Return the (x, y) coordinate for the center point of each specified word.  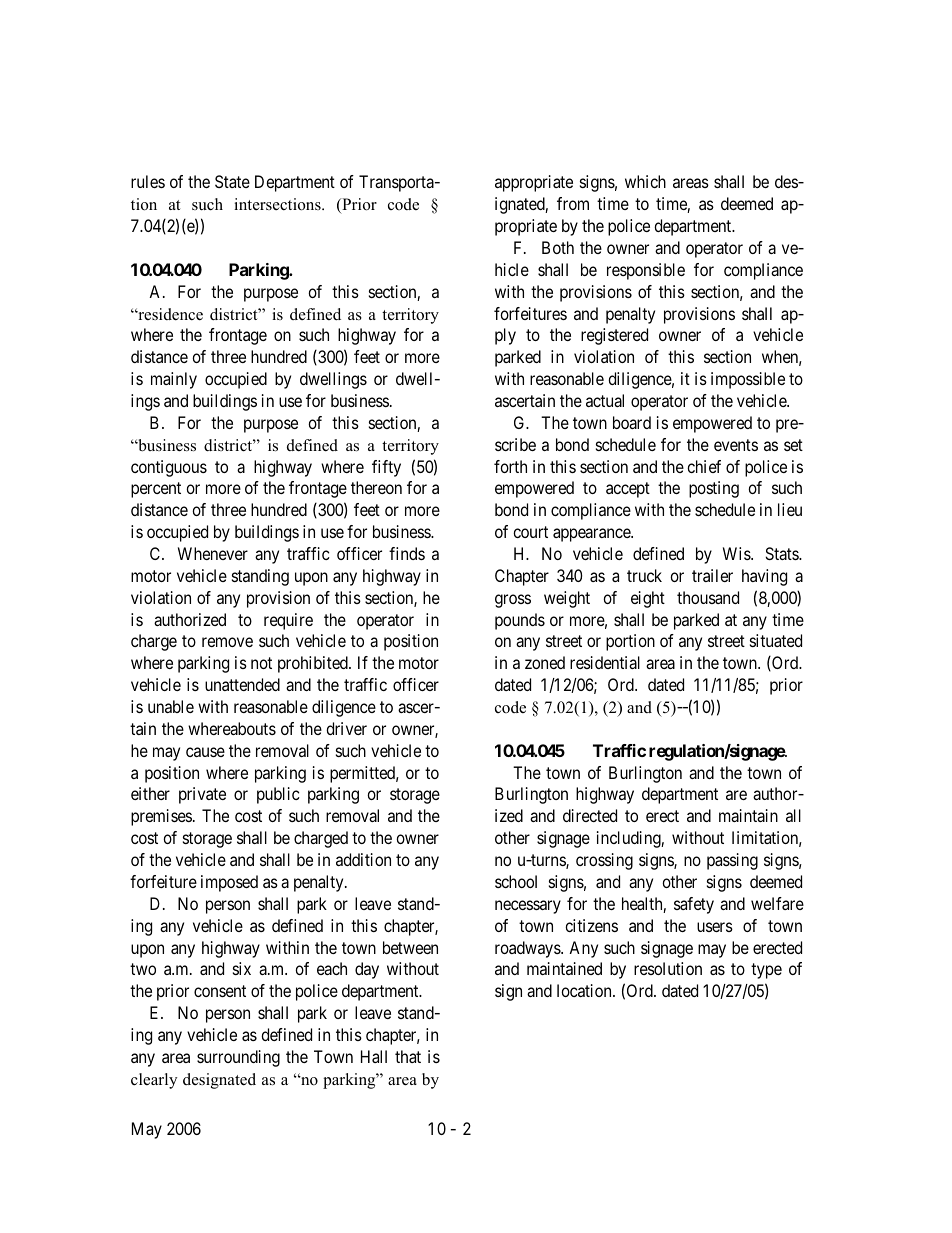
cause (205, 752)
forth (510, 466)
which (645, 181)
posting (714, 489)
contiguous (169, 468)
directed (590, 815)
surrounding (238, 1058)
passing (732, 861)
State (232, 181)
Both (558, 247)
